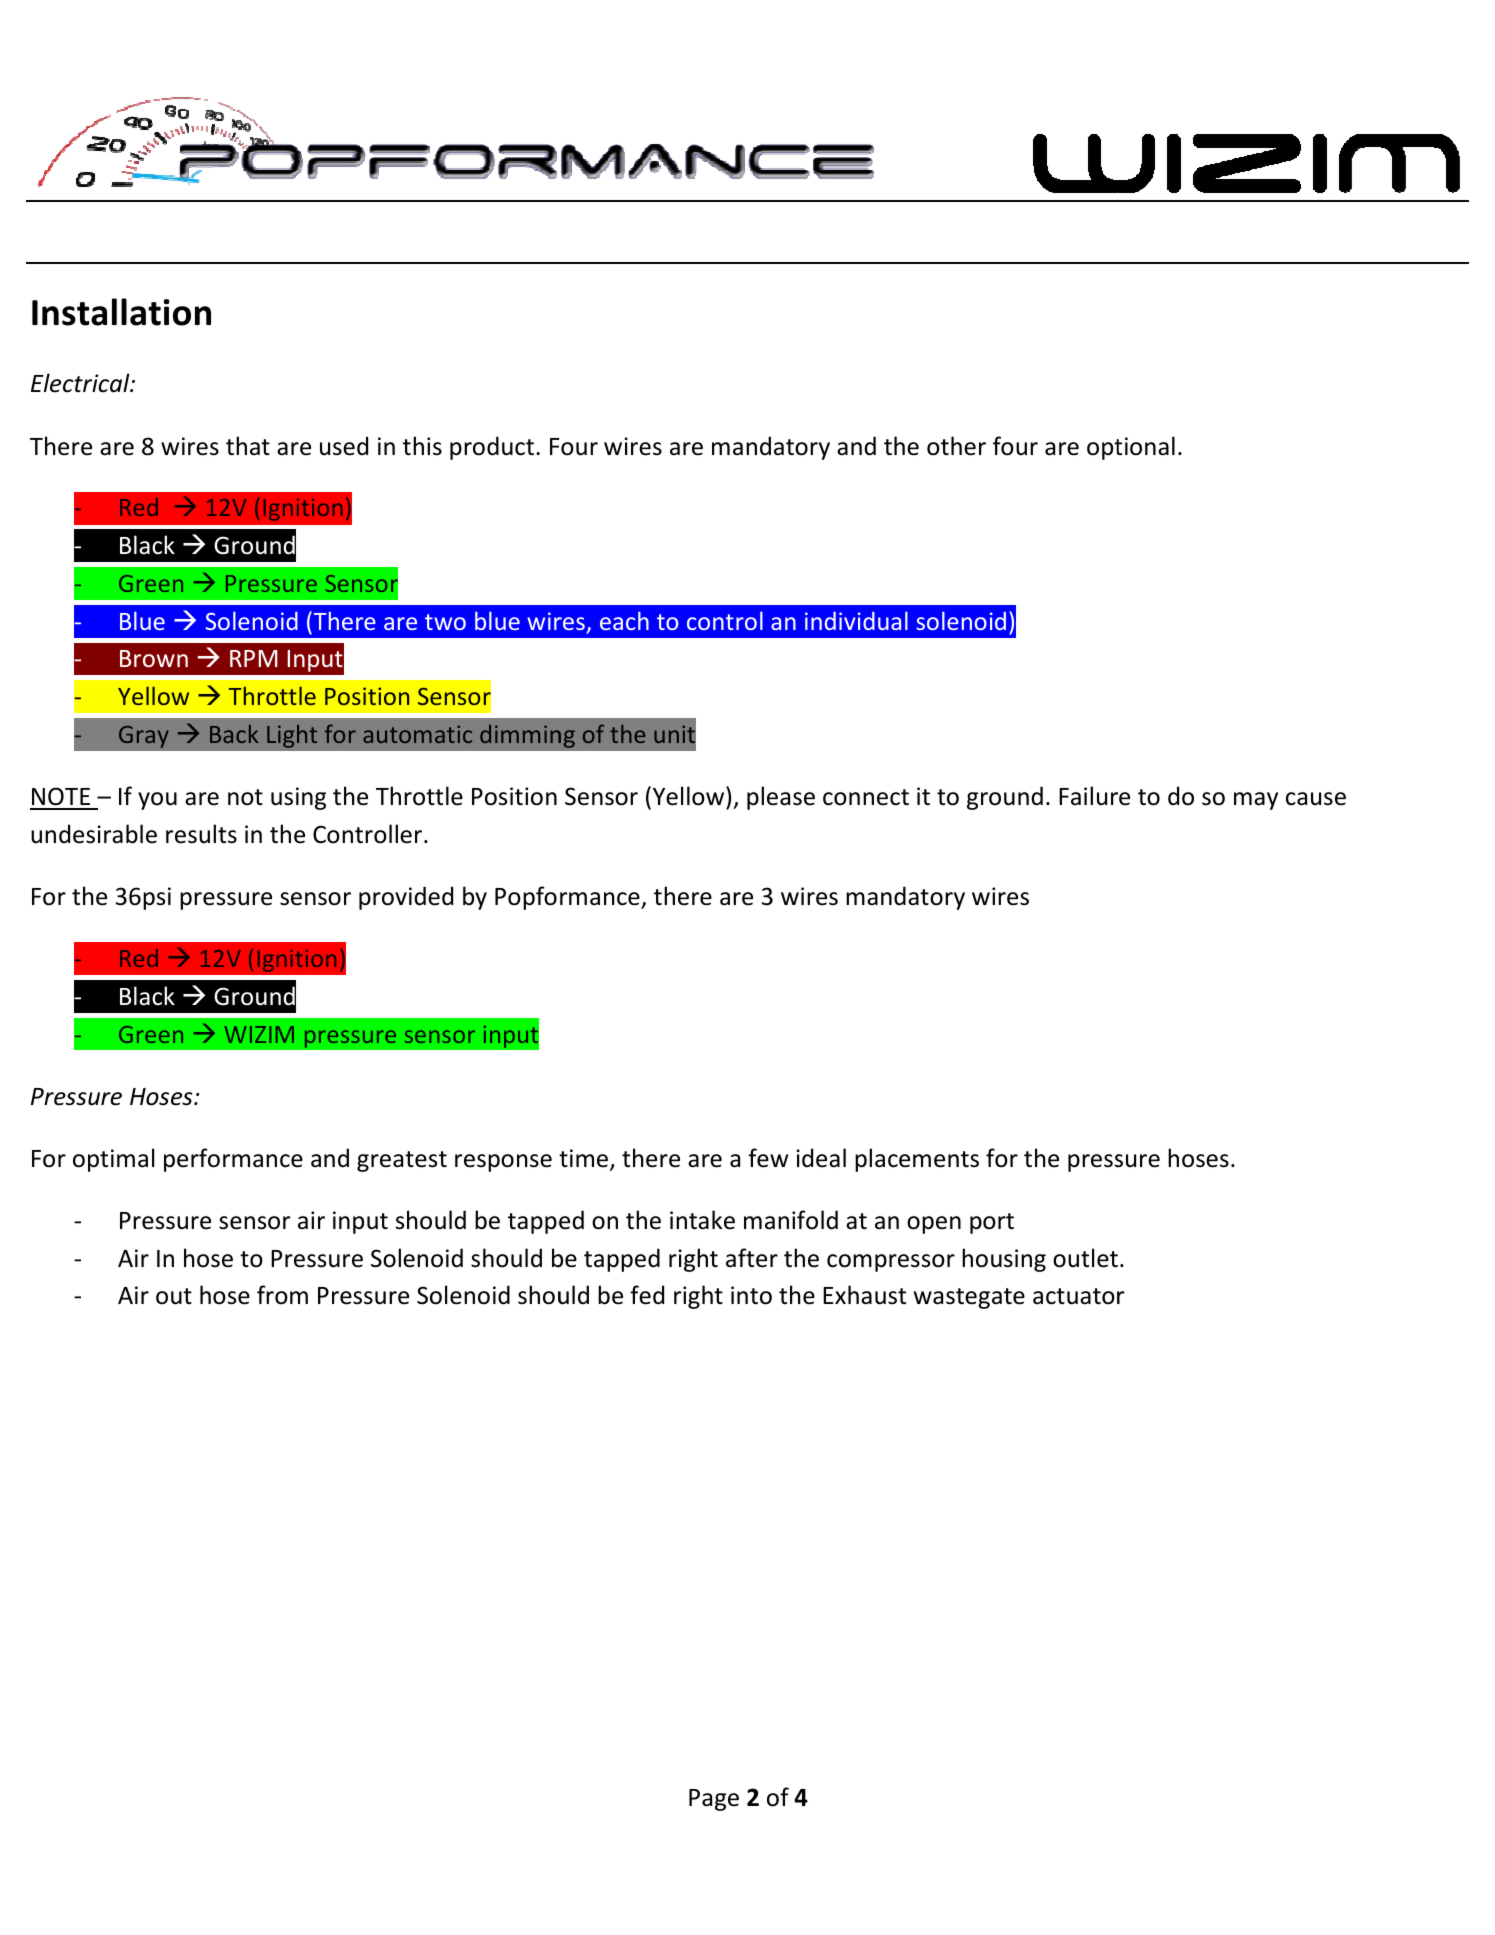 The image size is (1495, 1935). I want to click on Installation, so click(121, 312).
